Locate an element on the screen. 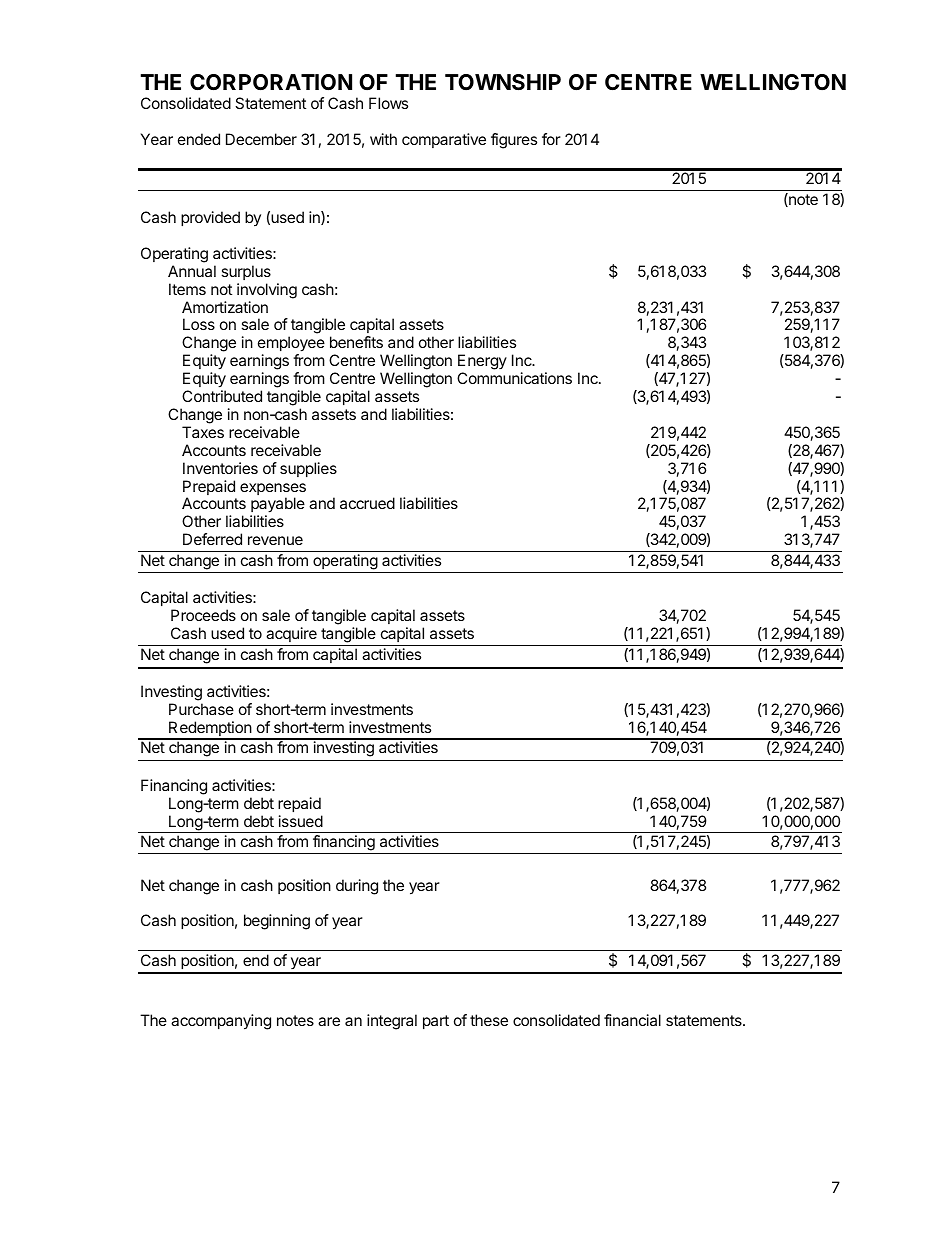 This screenshot has height=1233, width=952. for is located at coordinates (551, 139).
